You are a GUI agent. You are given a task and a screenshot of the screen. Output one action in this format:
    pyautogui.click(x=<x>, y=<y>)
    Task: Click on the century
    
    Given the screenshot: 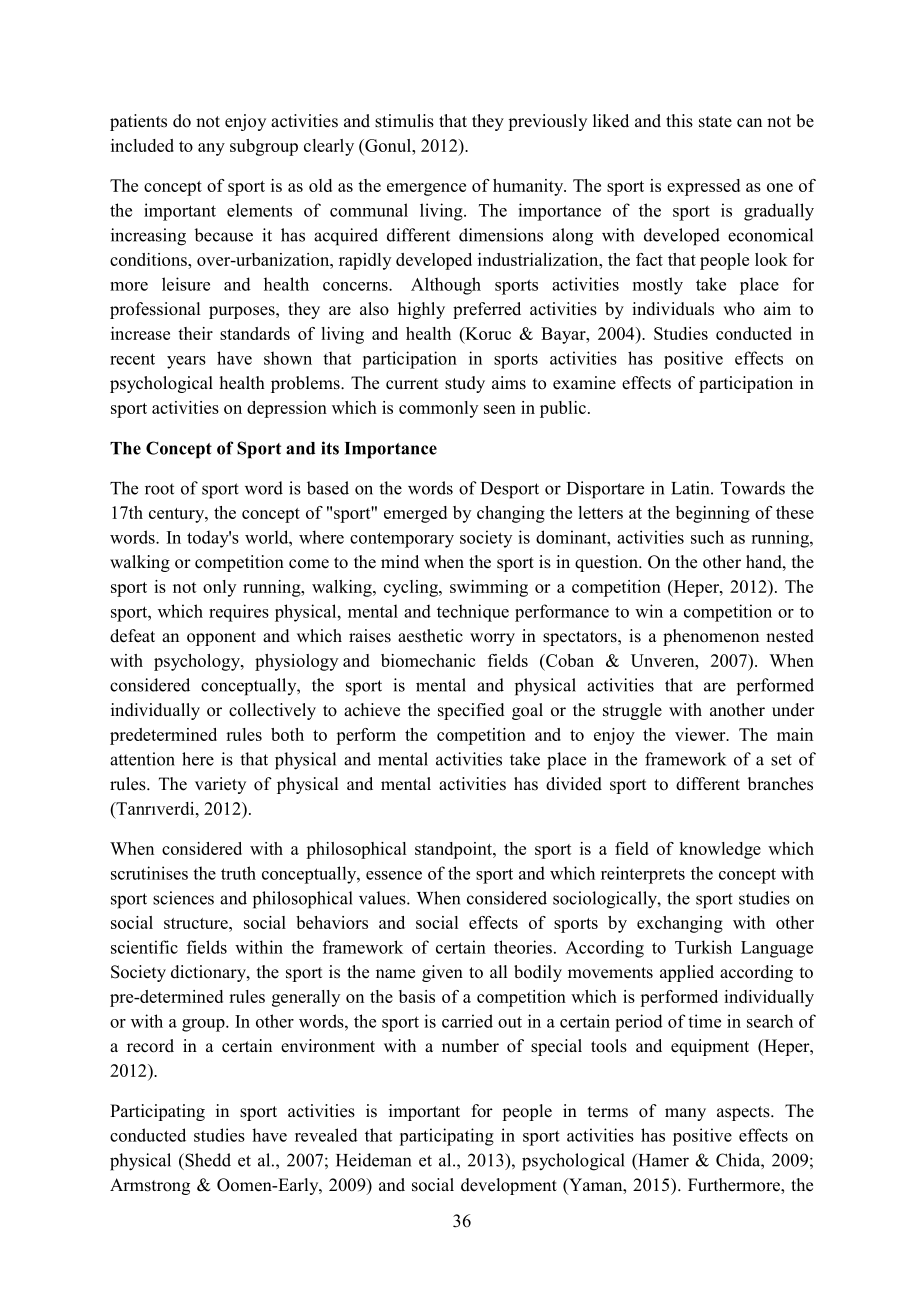 What is the action you would take?
    pyautogui.click(x=178, y=515)
